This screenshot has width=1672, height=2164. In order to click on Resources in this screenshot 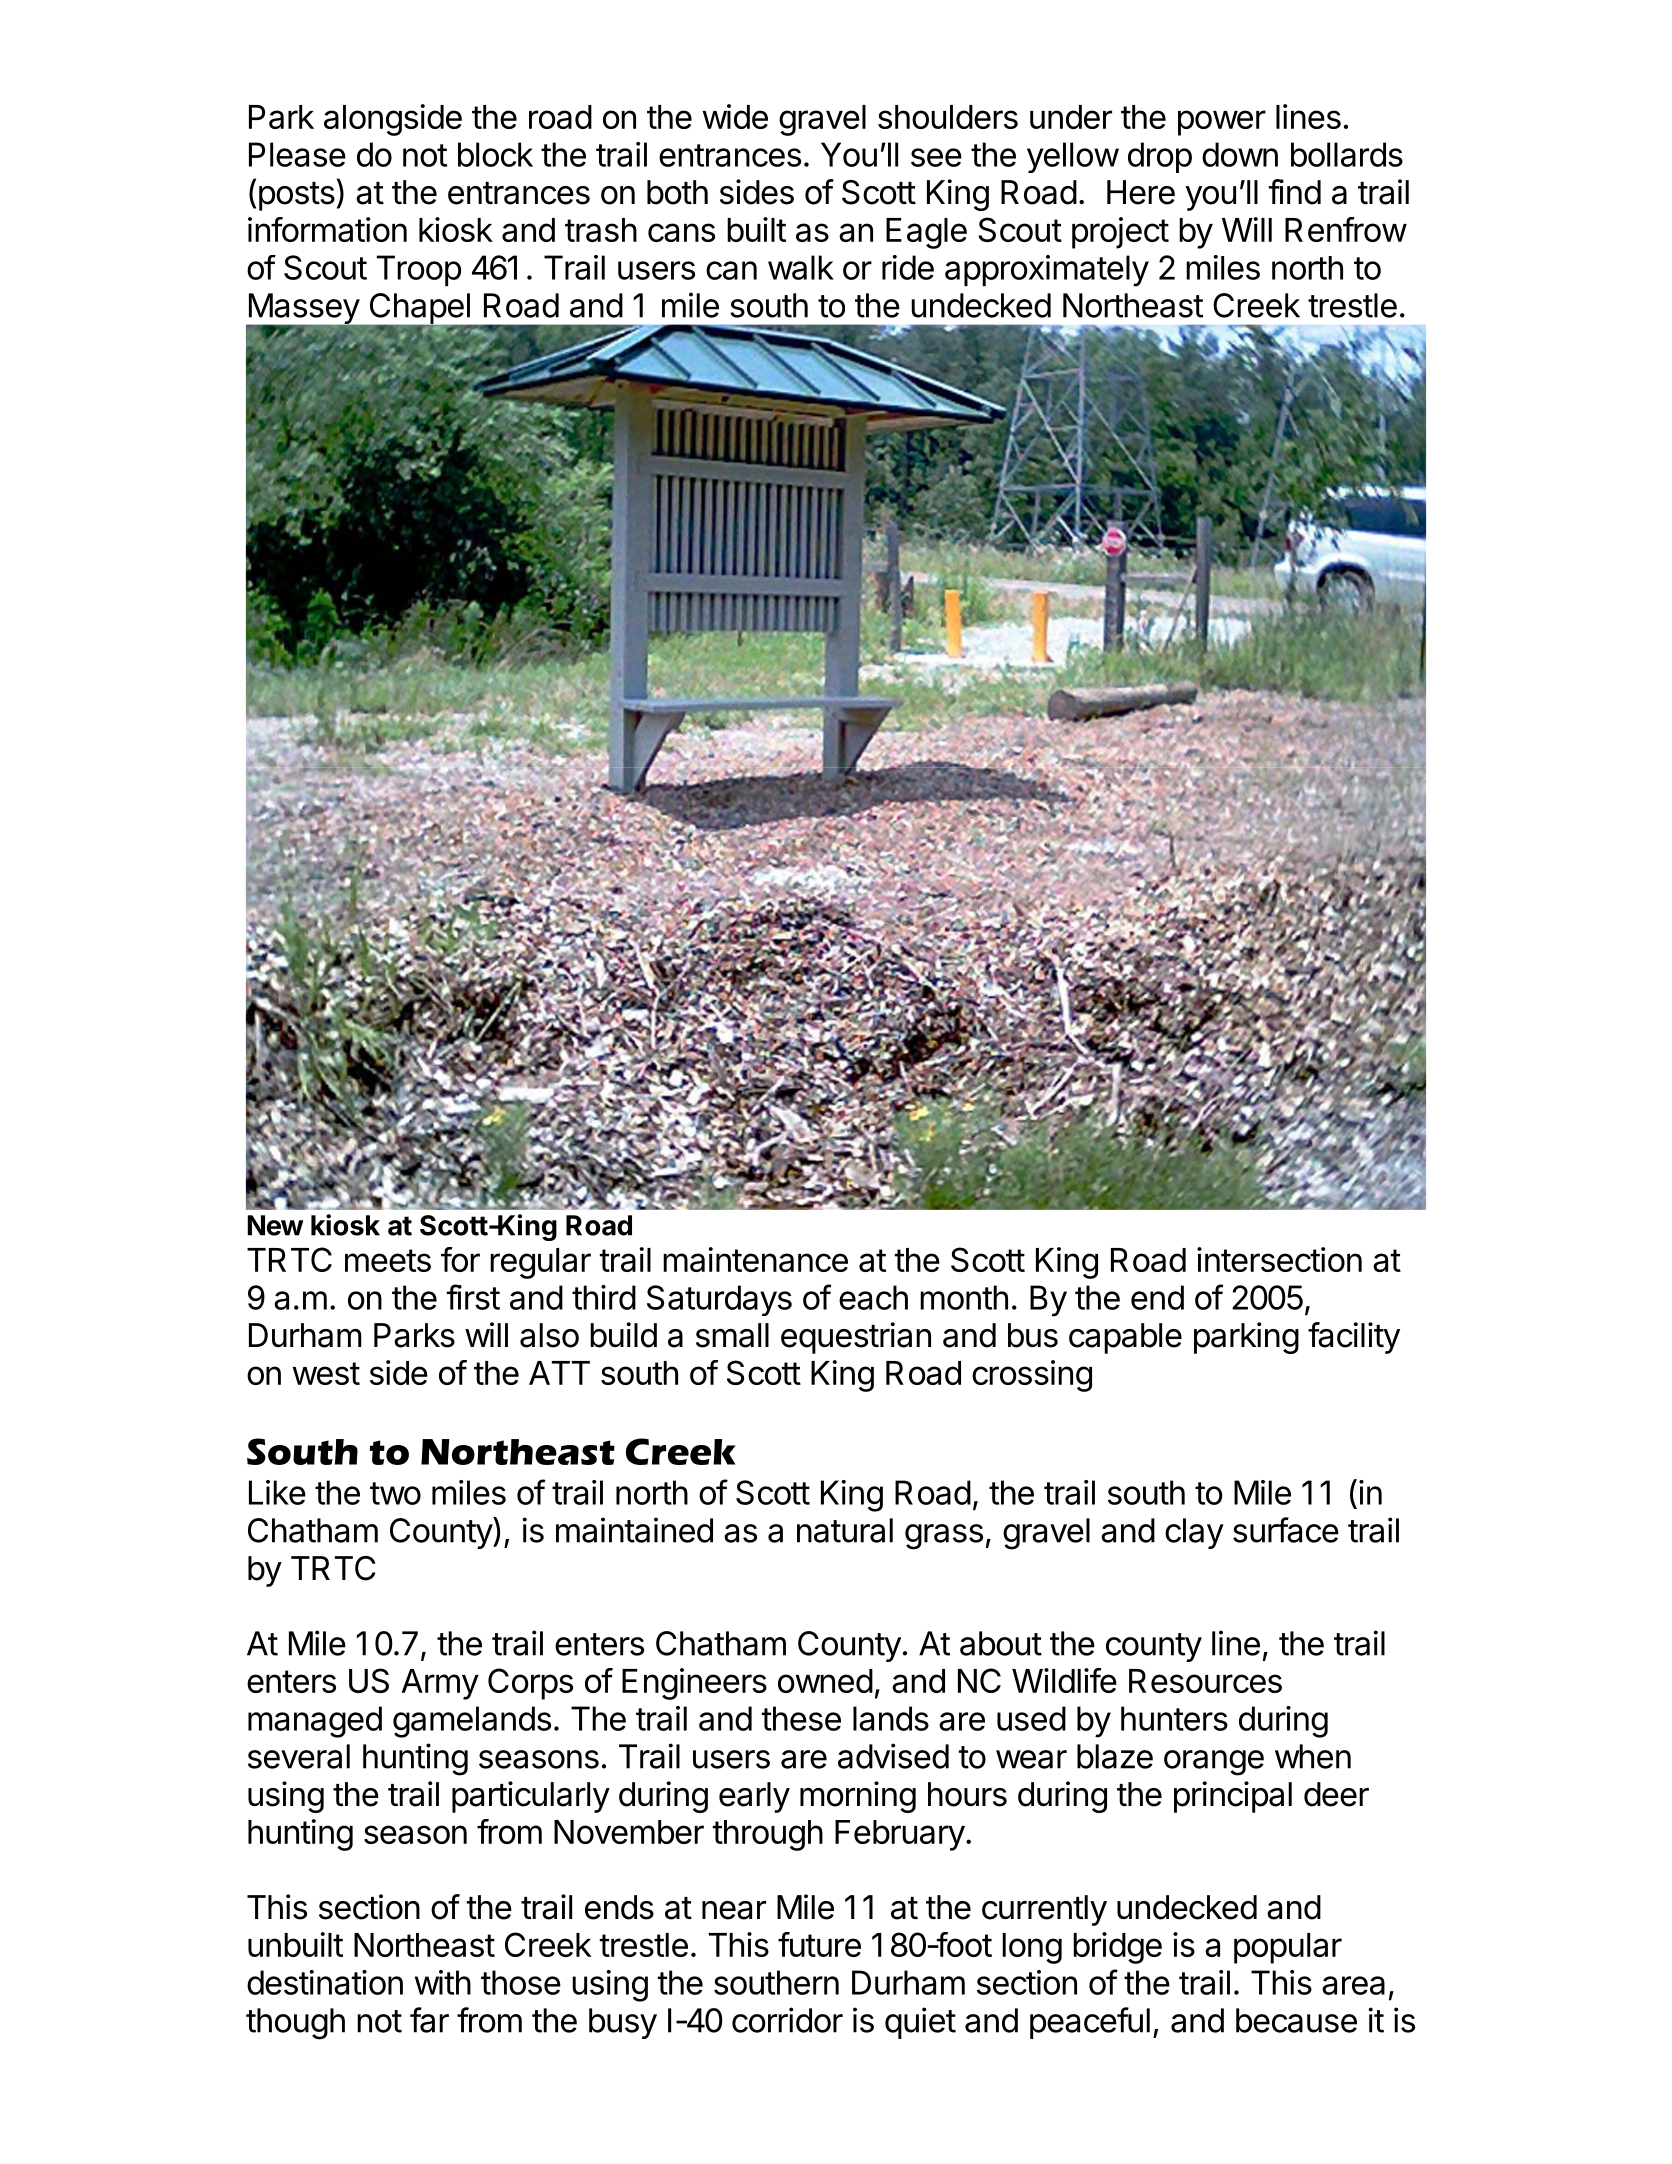, I will do `click(1205, 1681)`.
